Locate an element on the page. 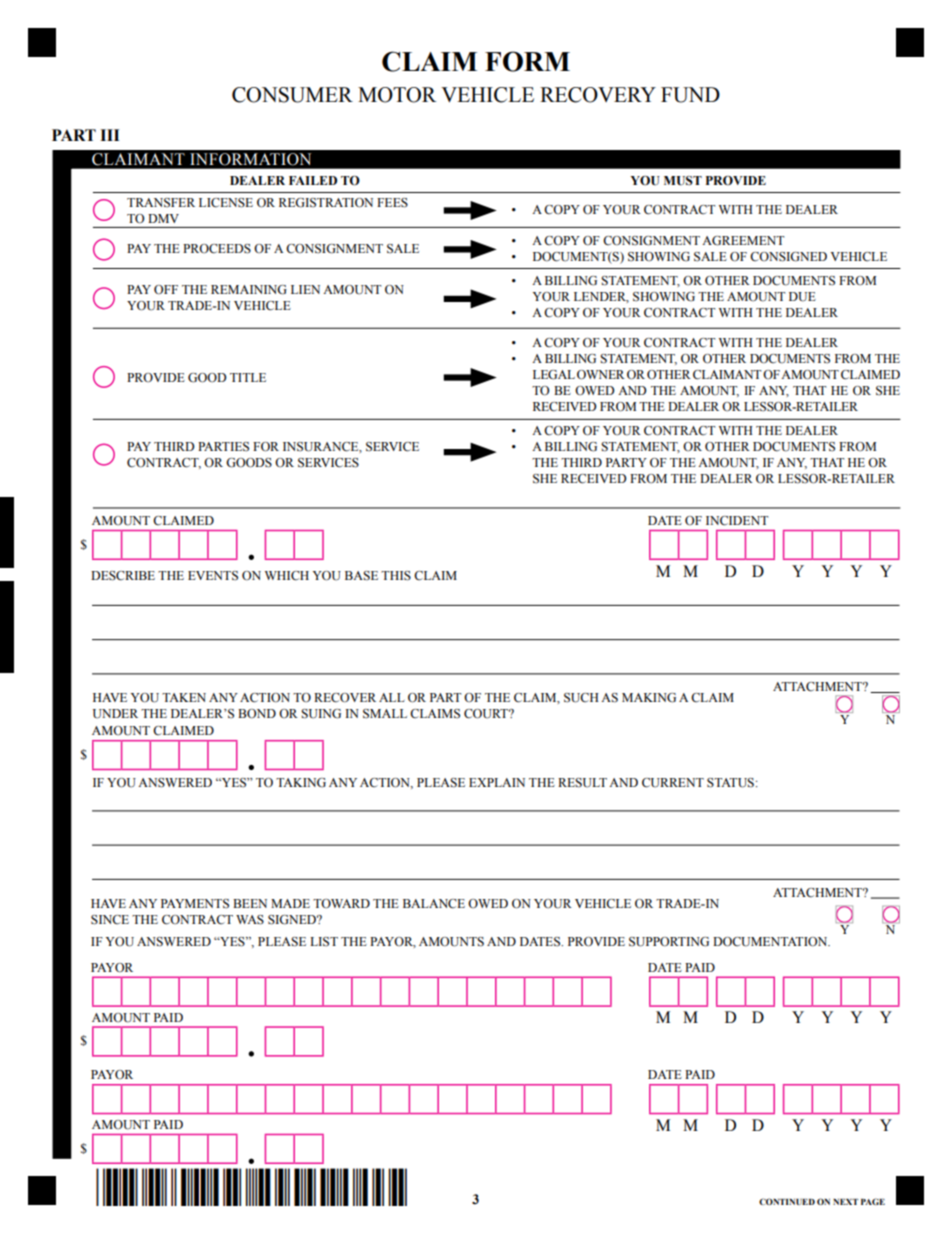 The image size is (952, 1233). III is located at coordinates (110, 135).
